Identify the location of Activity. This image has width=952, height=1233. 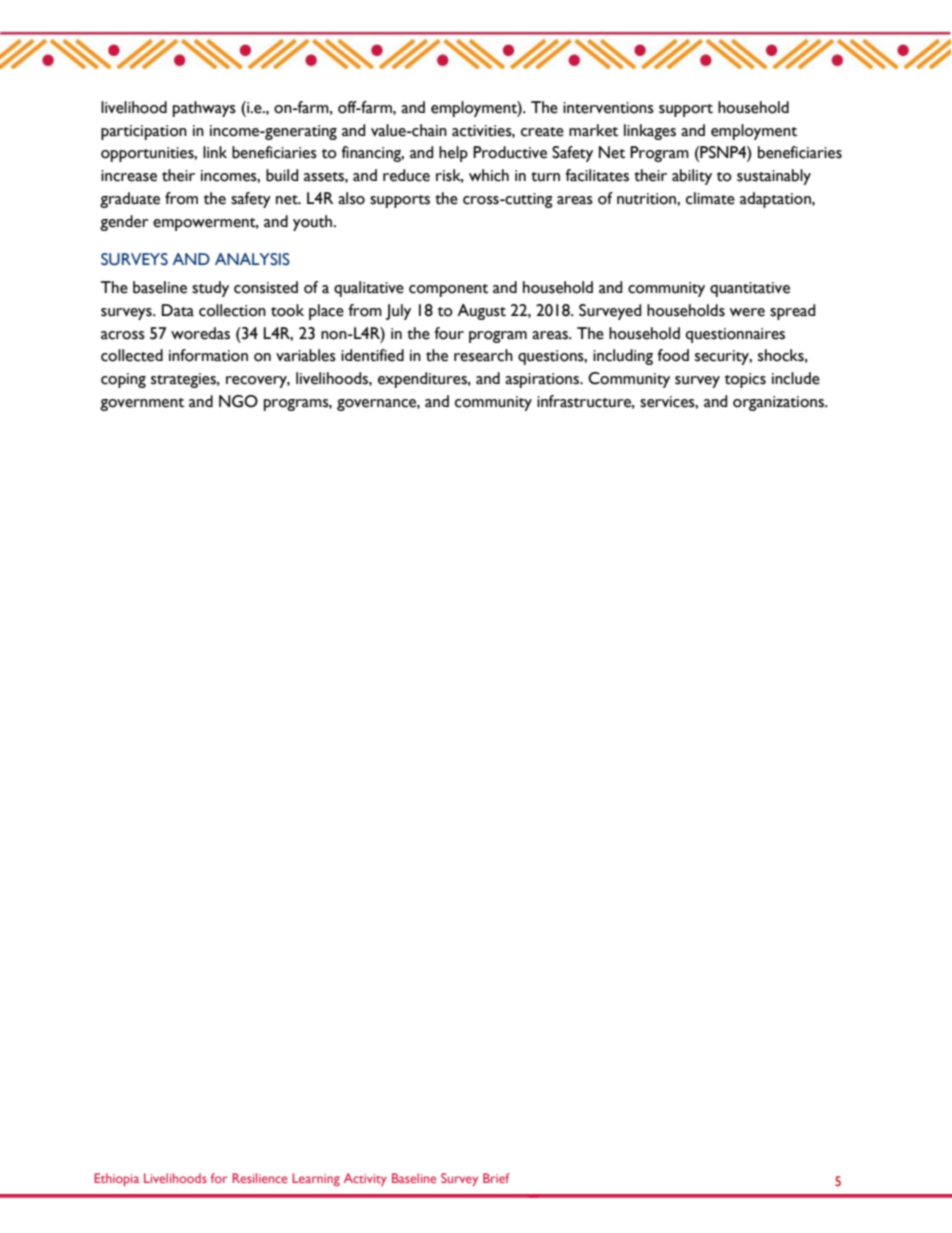
(365, 1179).
